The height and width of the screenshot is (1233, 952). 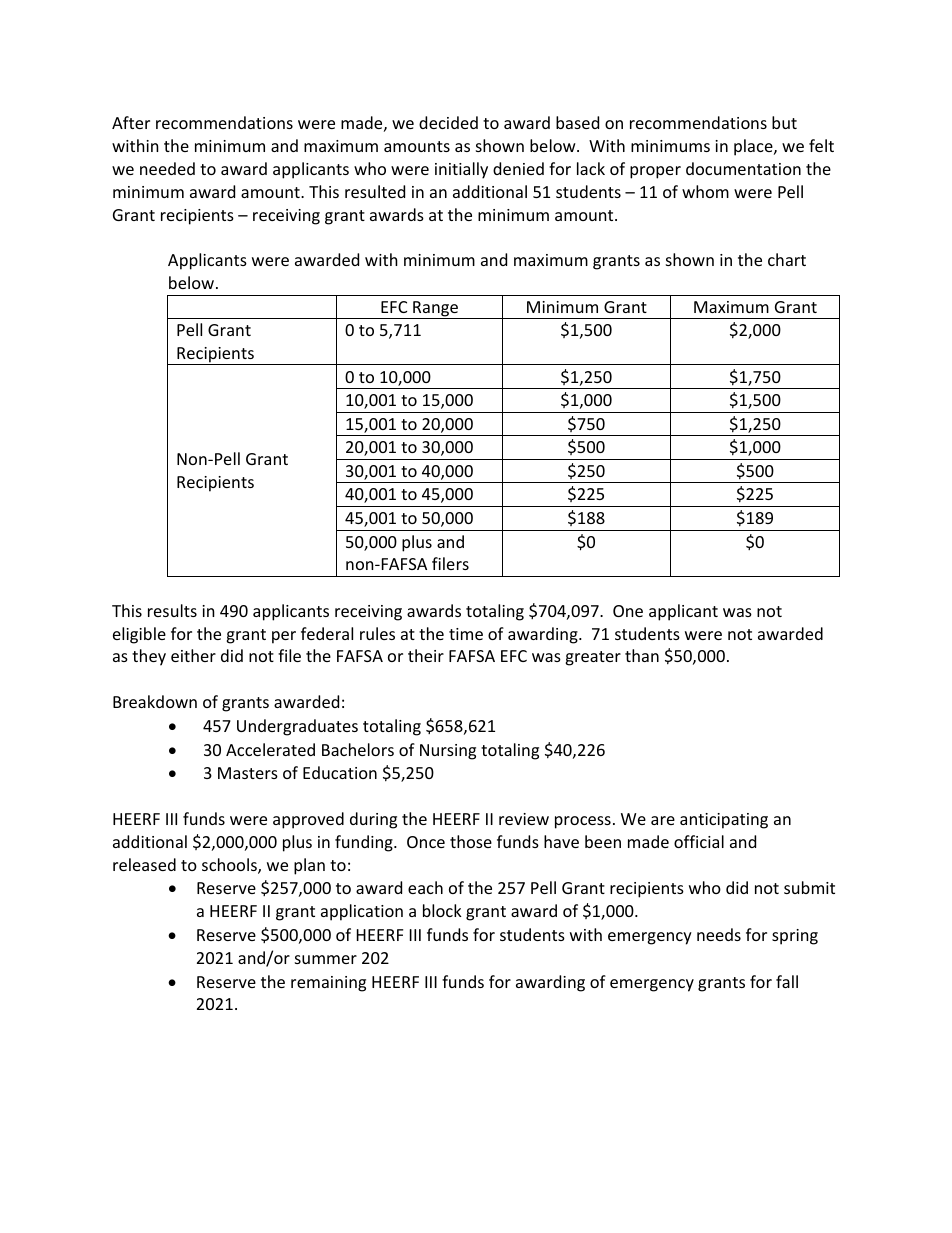 What do you see at coordinates (326, 959) in the screenshot?
I see `summer` at bounding box center [326, 959].
